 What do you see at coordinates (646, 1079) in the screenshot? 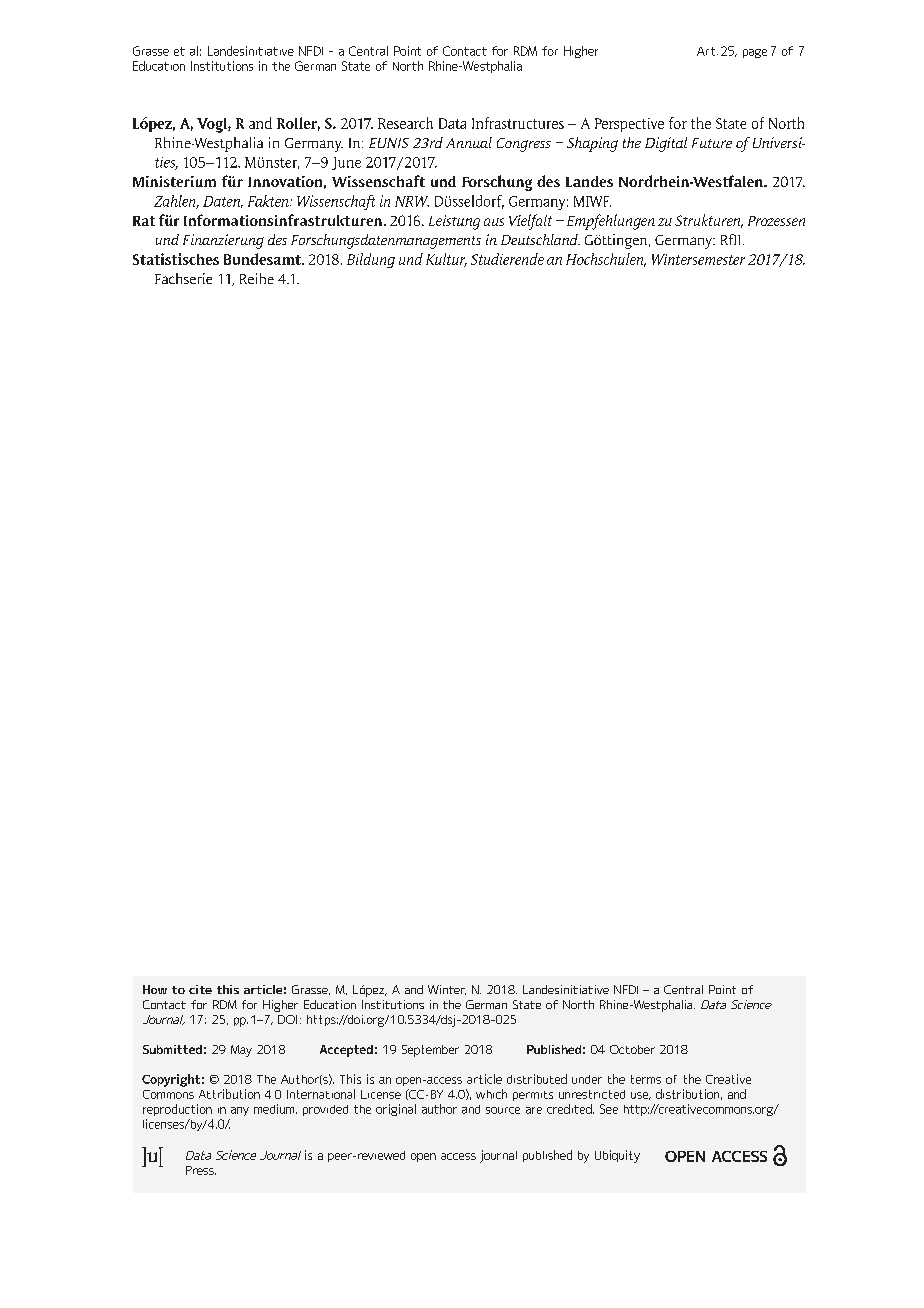
I see `terms` at bounding box center [646, 1079].
